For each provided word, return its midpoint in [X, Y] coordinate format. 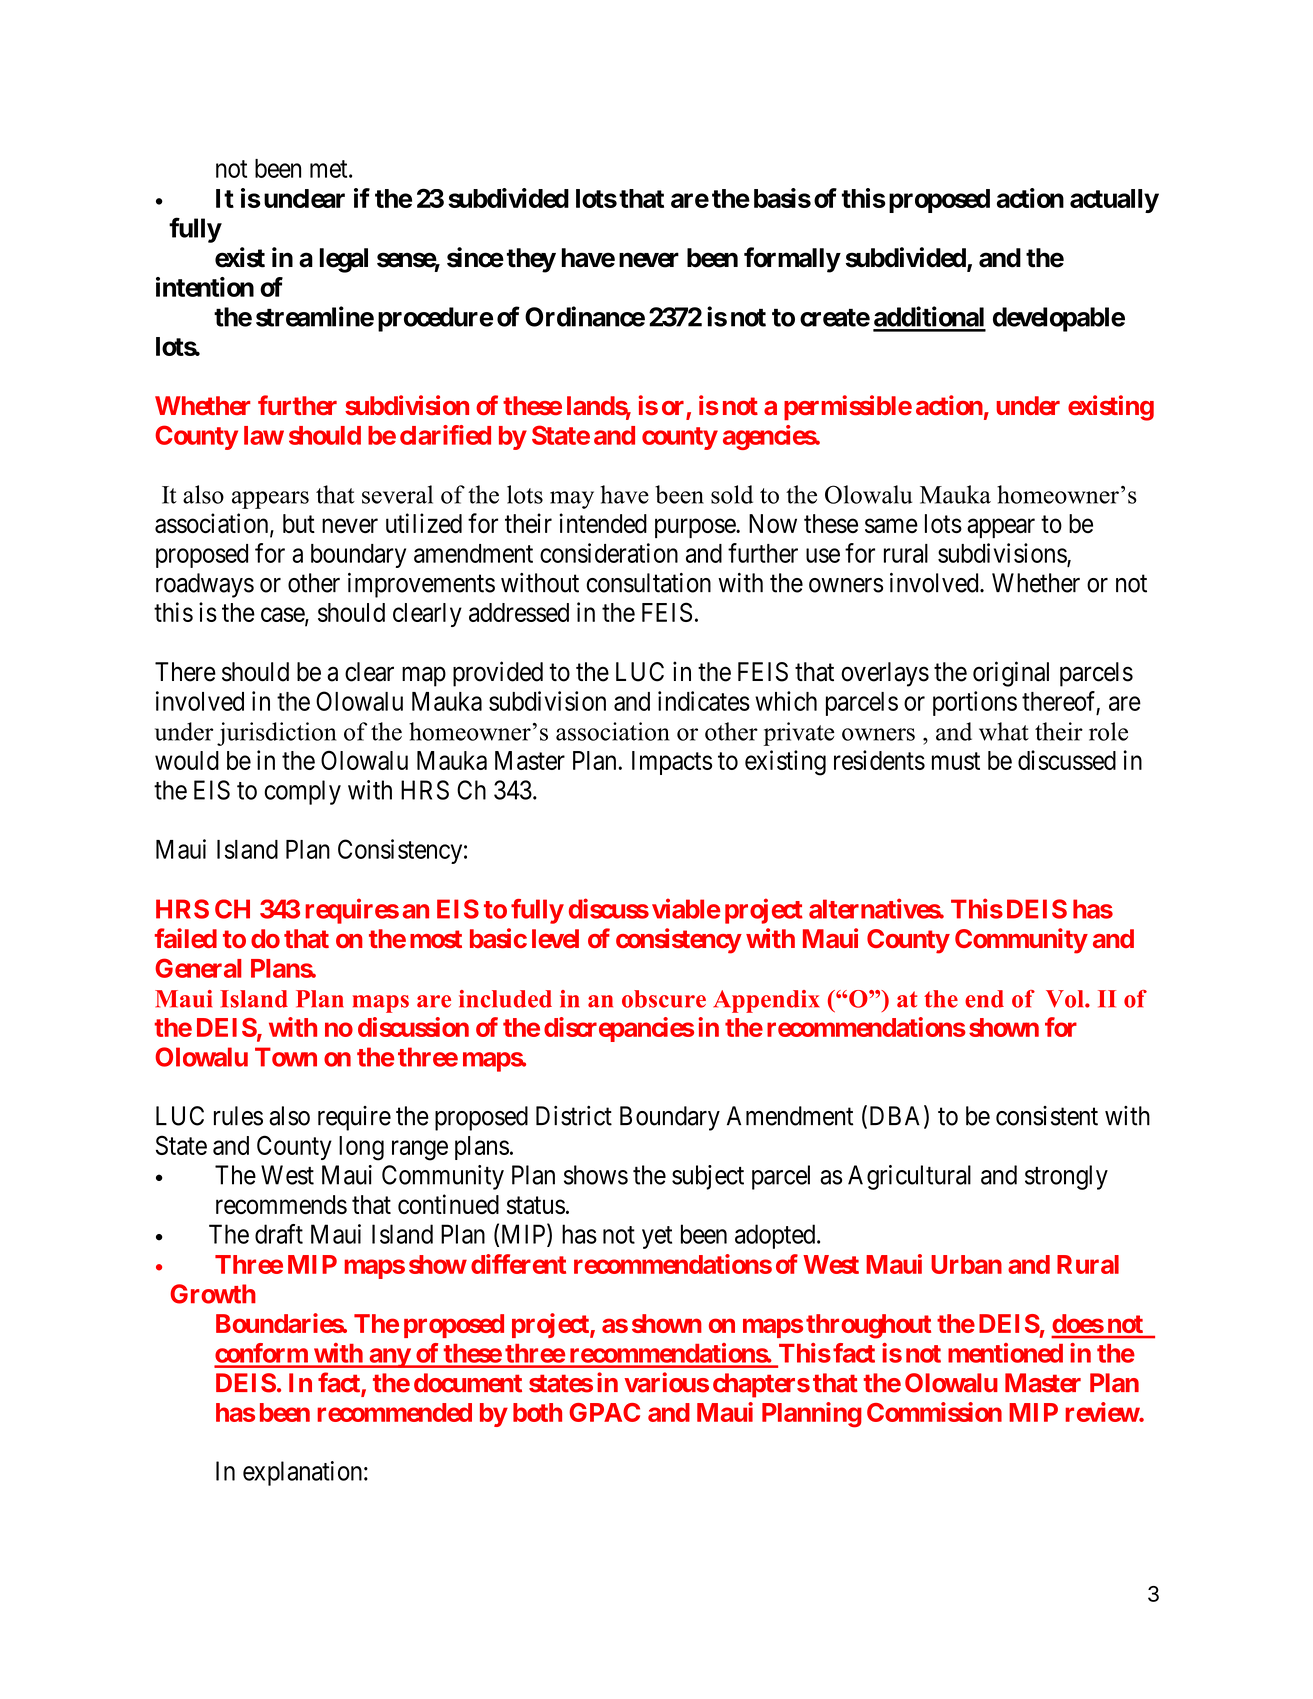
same [891, 526]
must [956, 761]
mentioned [1005, 1353]
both [537, 1412]
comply [302, 792]
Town [286, 1057]
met [330, 169]
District [574, 1116]
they [531, 260]
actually [1114, 201]
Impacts [672, 763]
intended [603, 523]
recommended [394, 1412]
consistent [1047, 1116]
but [299, 523]
